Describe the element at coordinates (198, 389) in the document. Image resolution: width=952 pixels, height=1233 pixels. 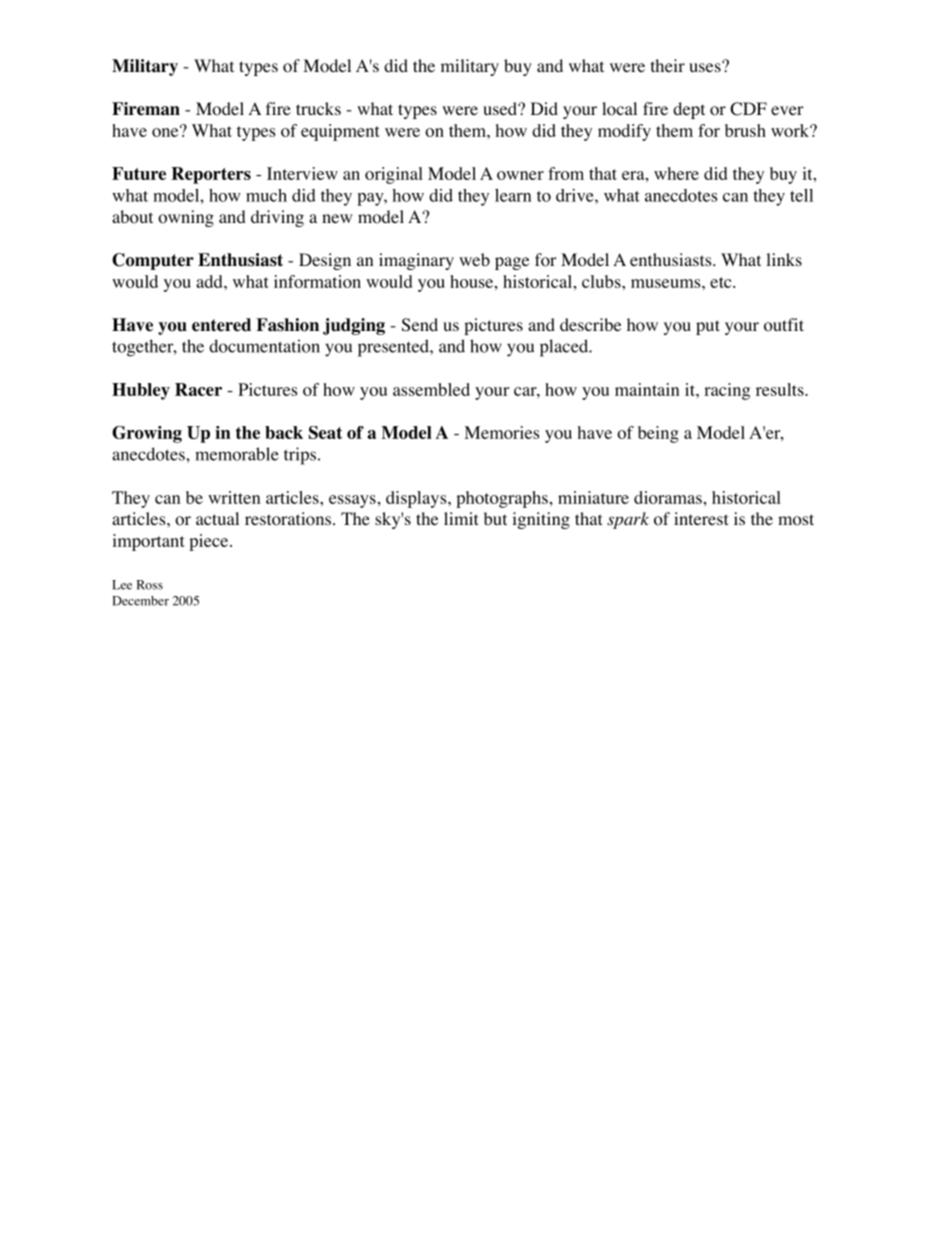
I see `Racer` at that location.
